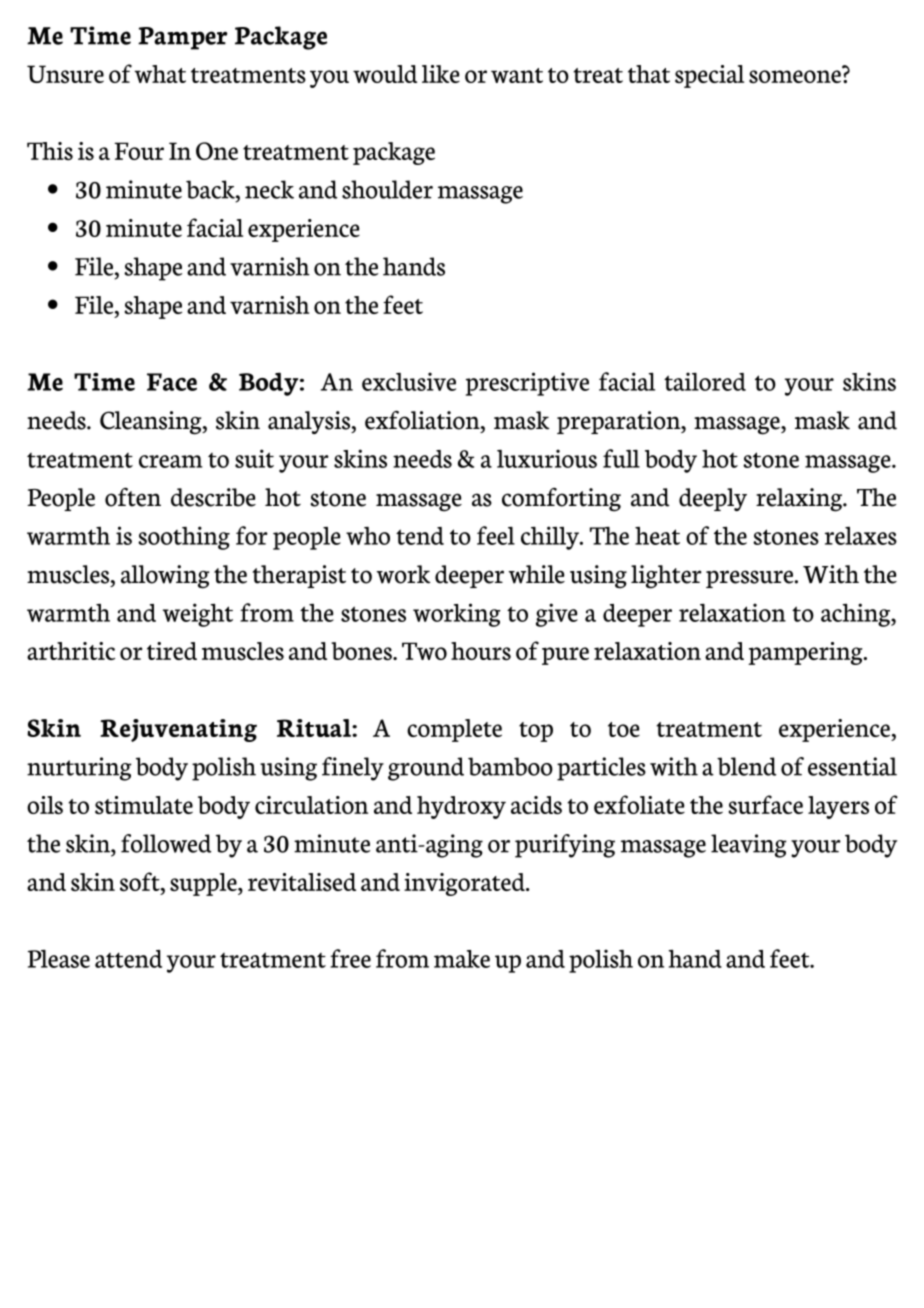 The width and height of the screenshot is (924, 1308). What do you see at coordinates (152, 423) in the screenshot?
I see `Cleansing` at bounding box center [152, 423].
